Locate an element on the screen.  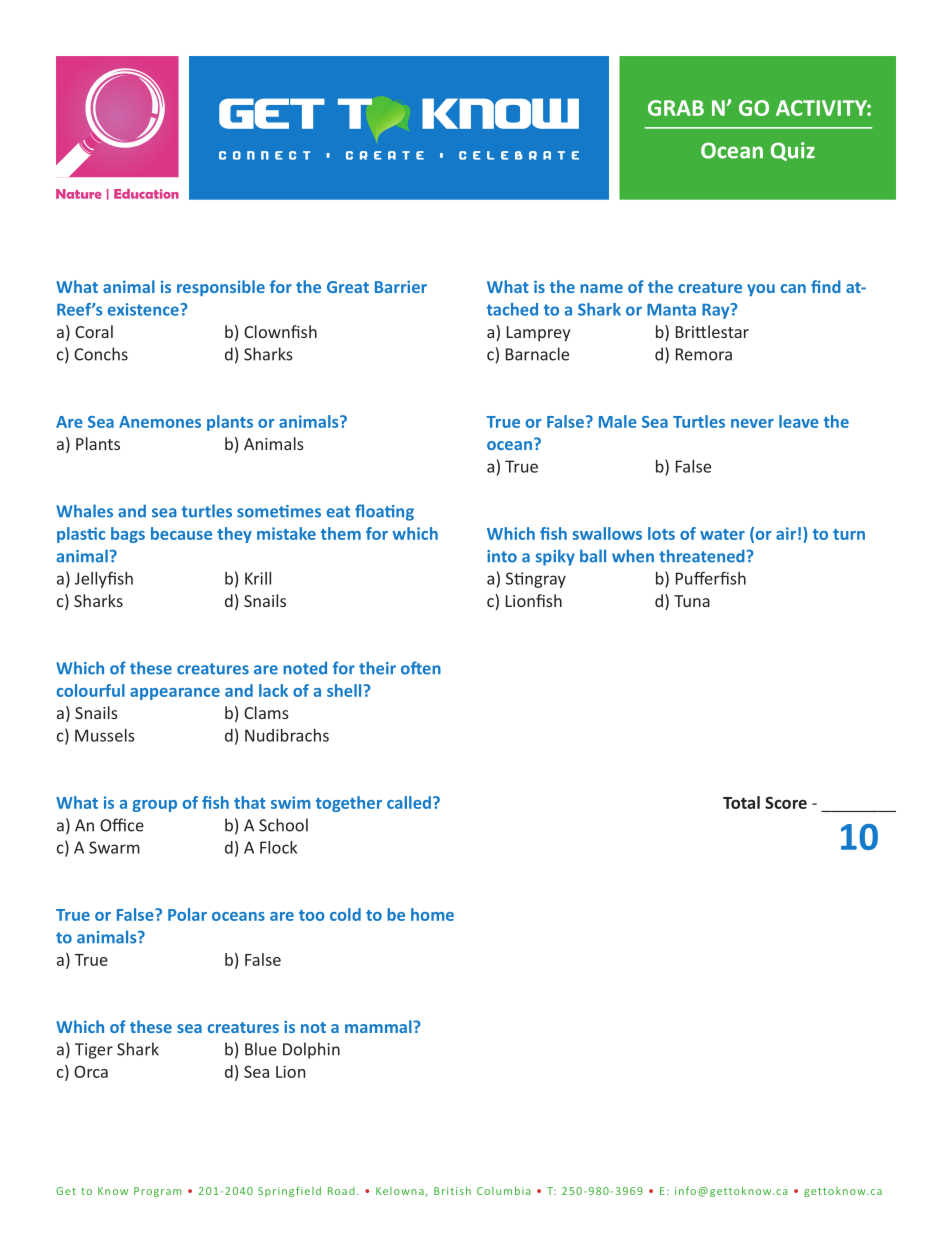
never is located at coordinates (752, 423).
